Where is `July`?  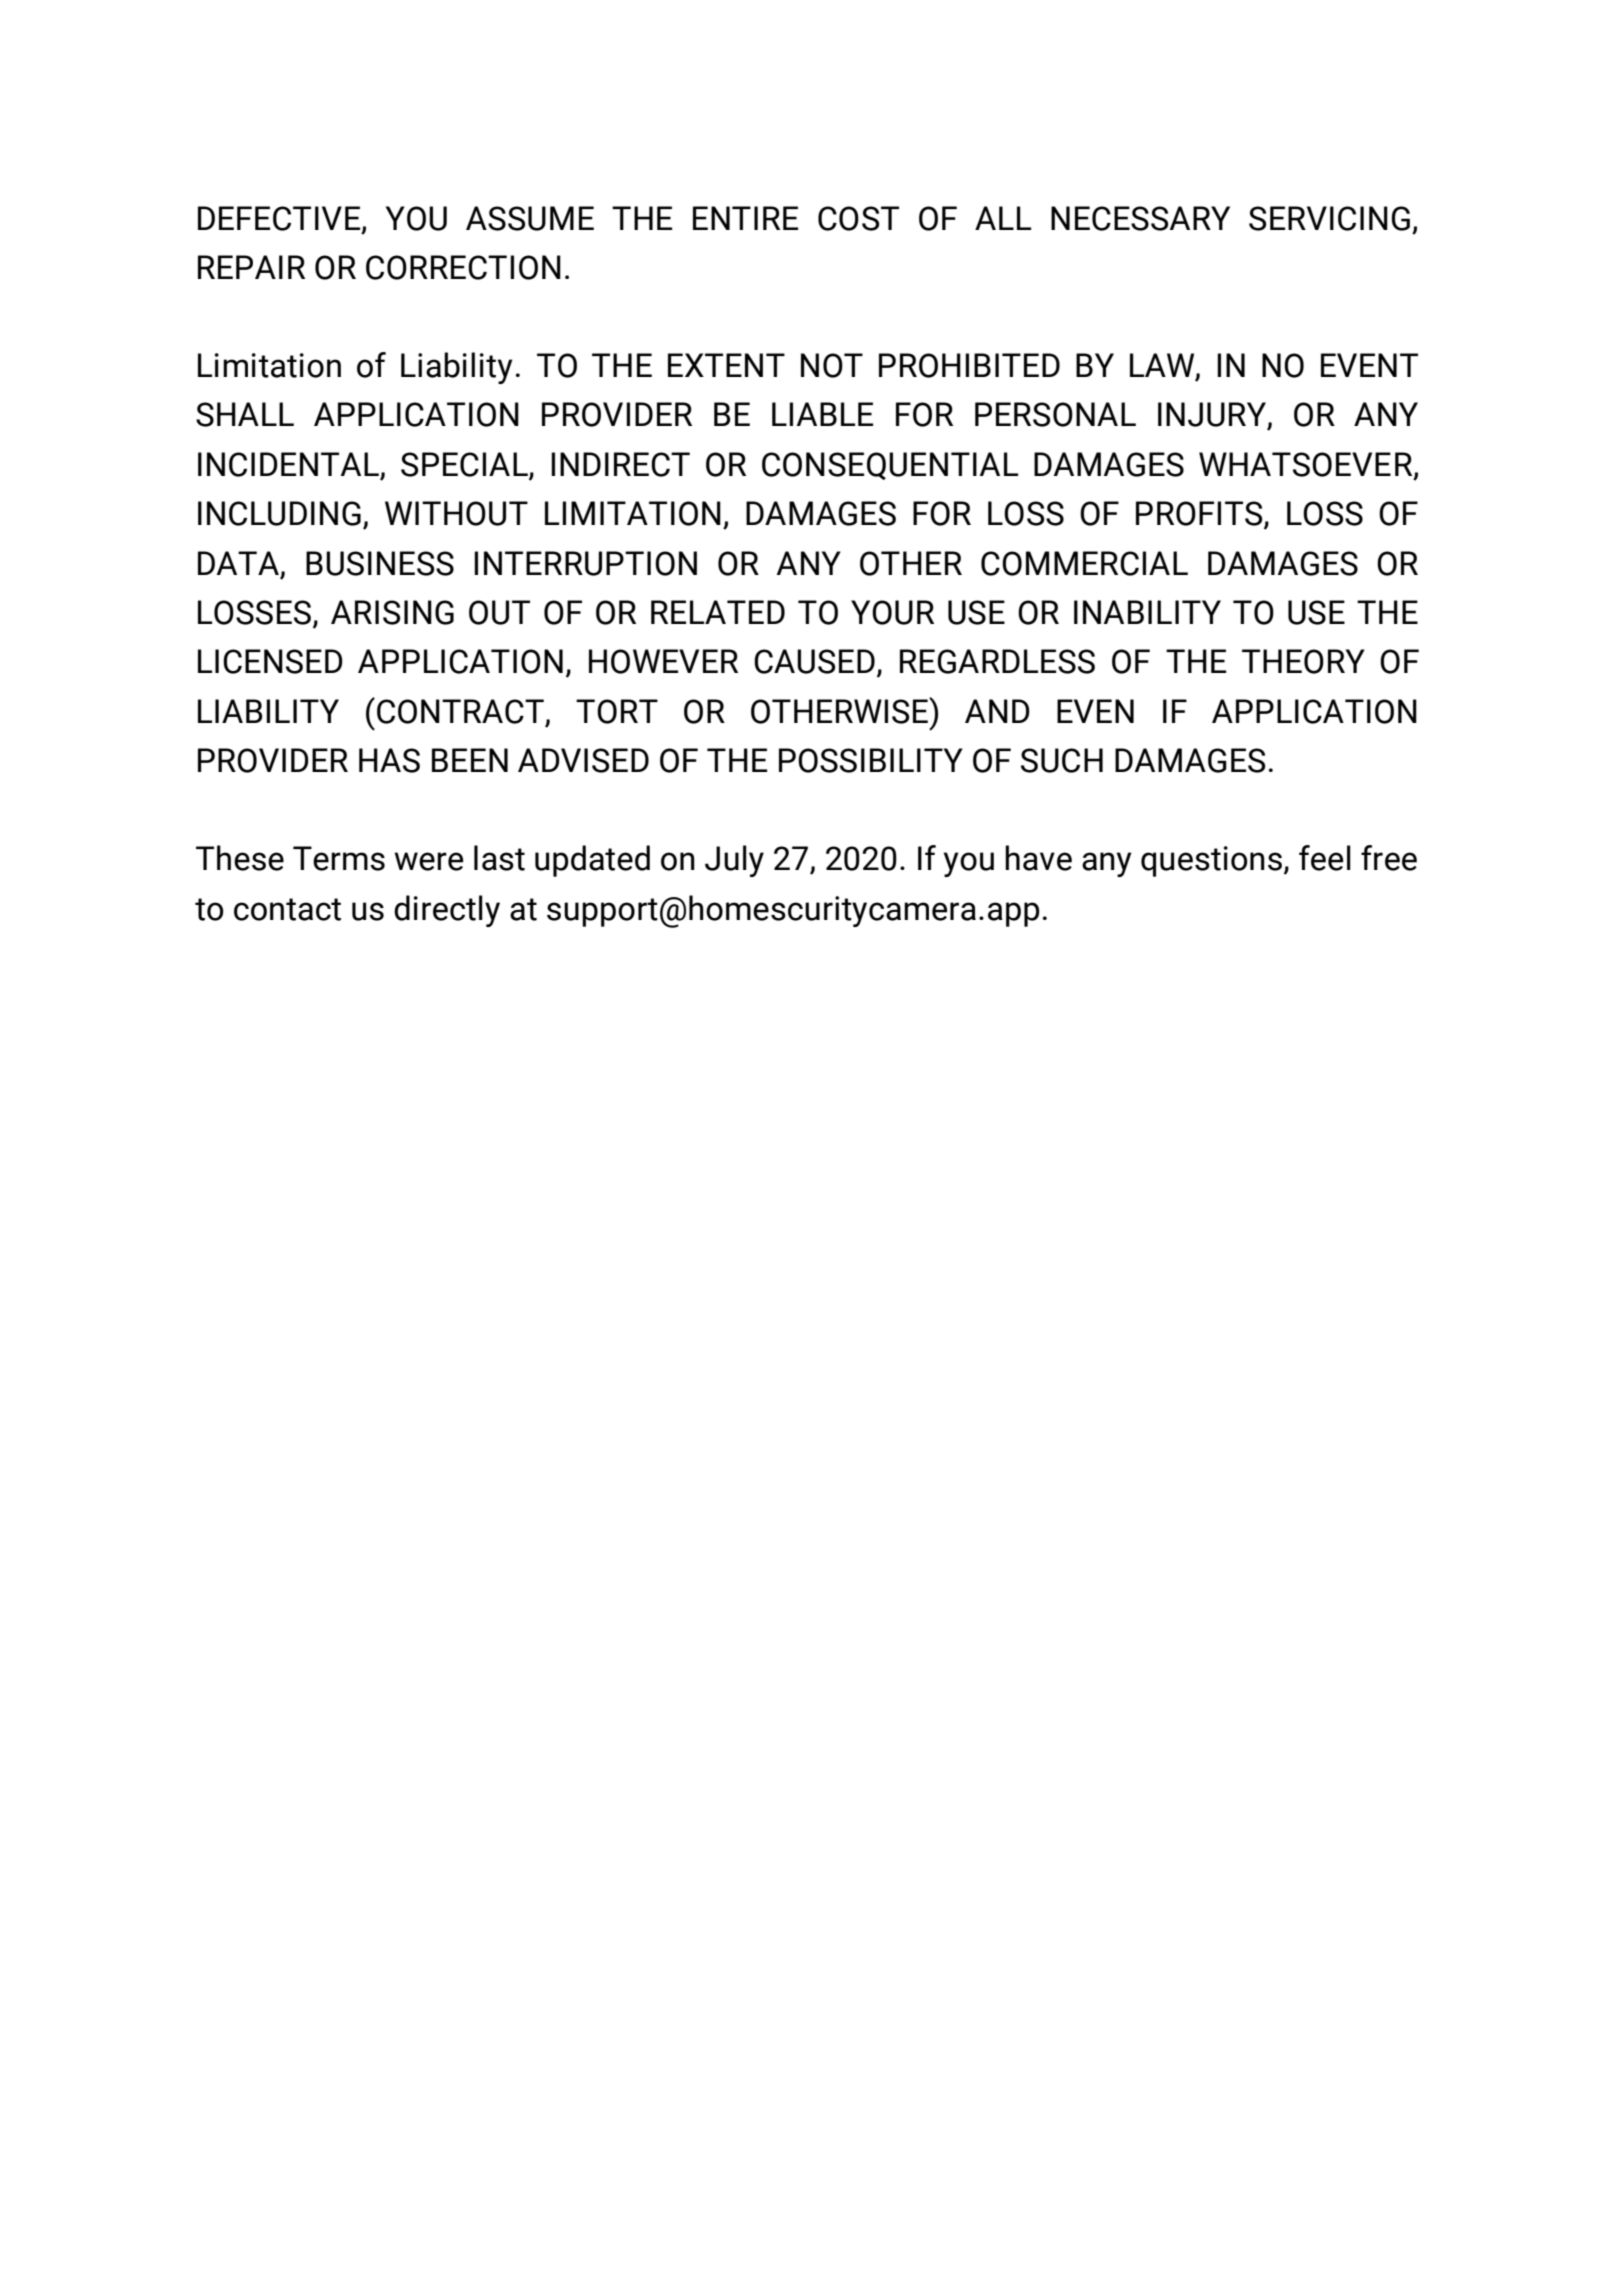
July is located at coordinates (734, 861).
